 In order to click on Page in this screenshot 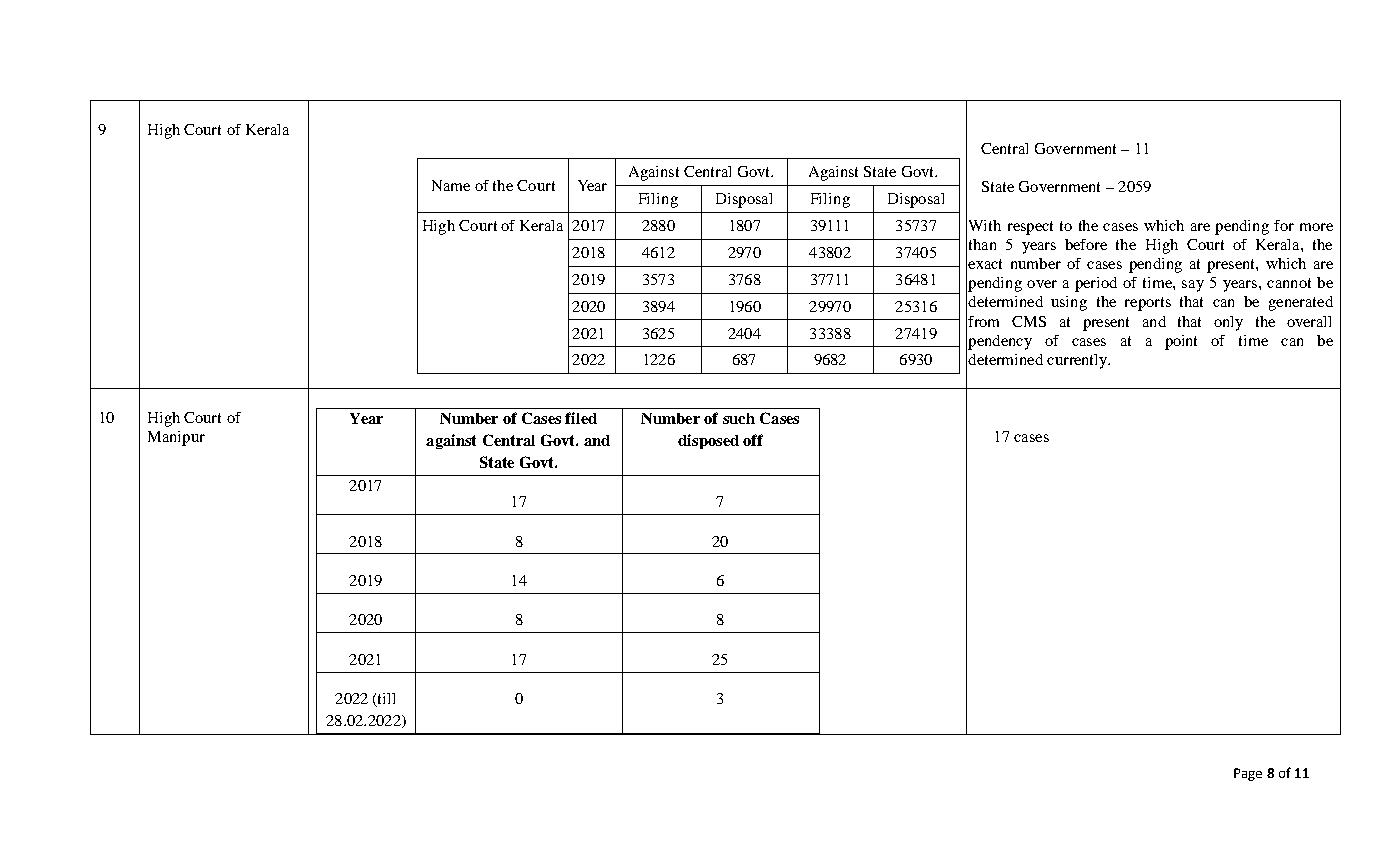, I will do `click(1248, 774)`.
